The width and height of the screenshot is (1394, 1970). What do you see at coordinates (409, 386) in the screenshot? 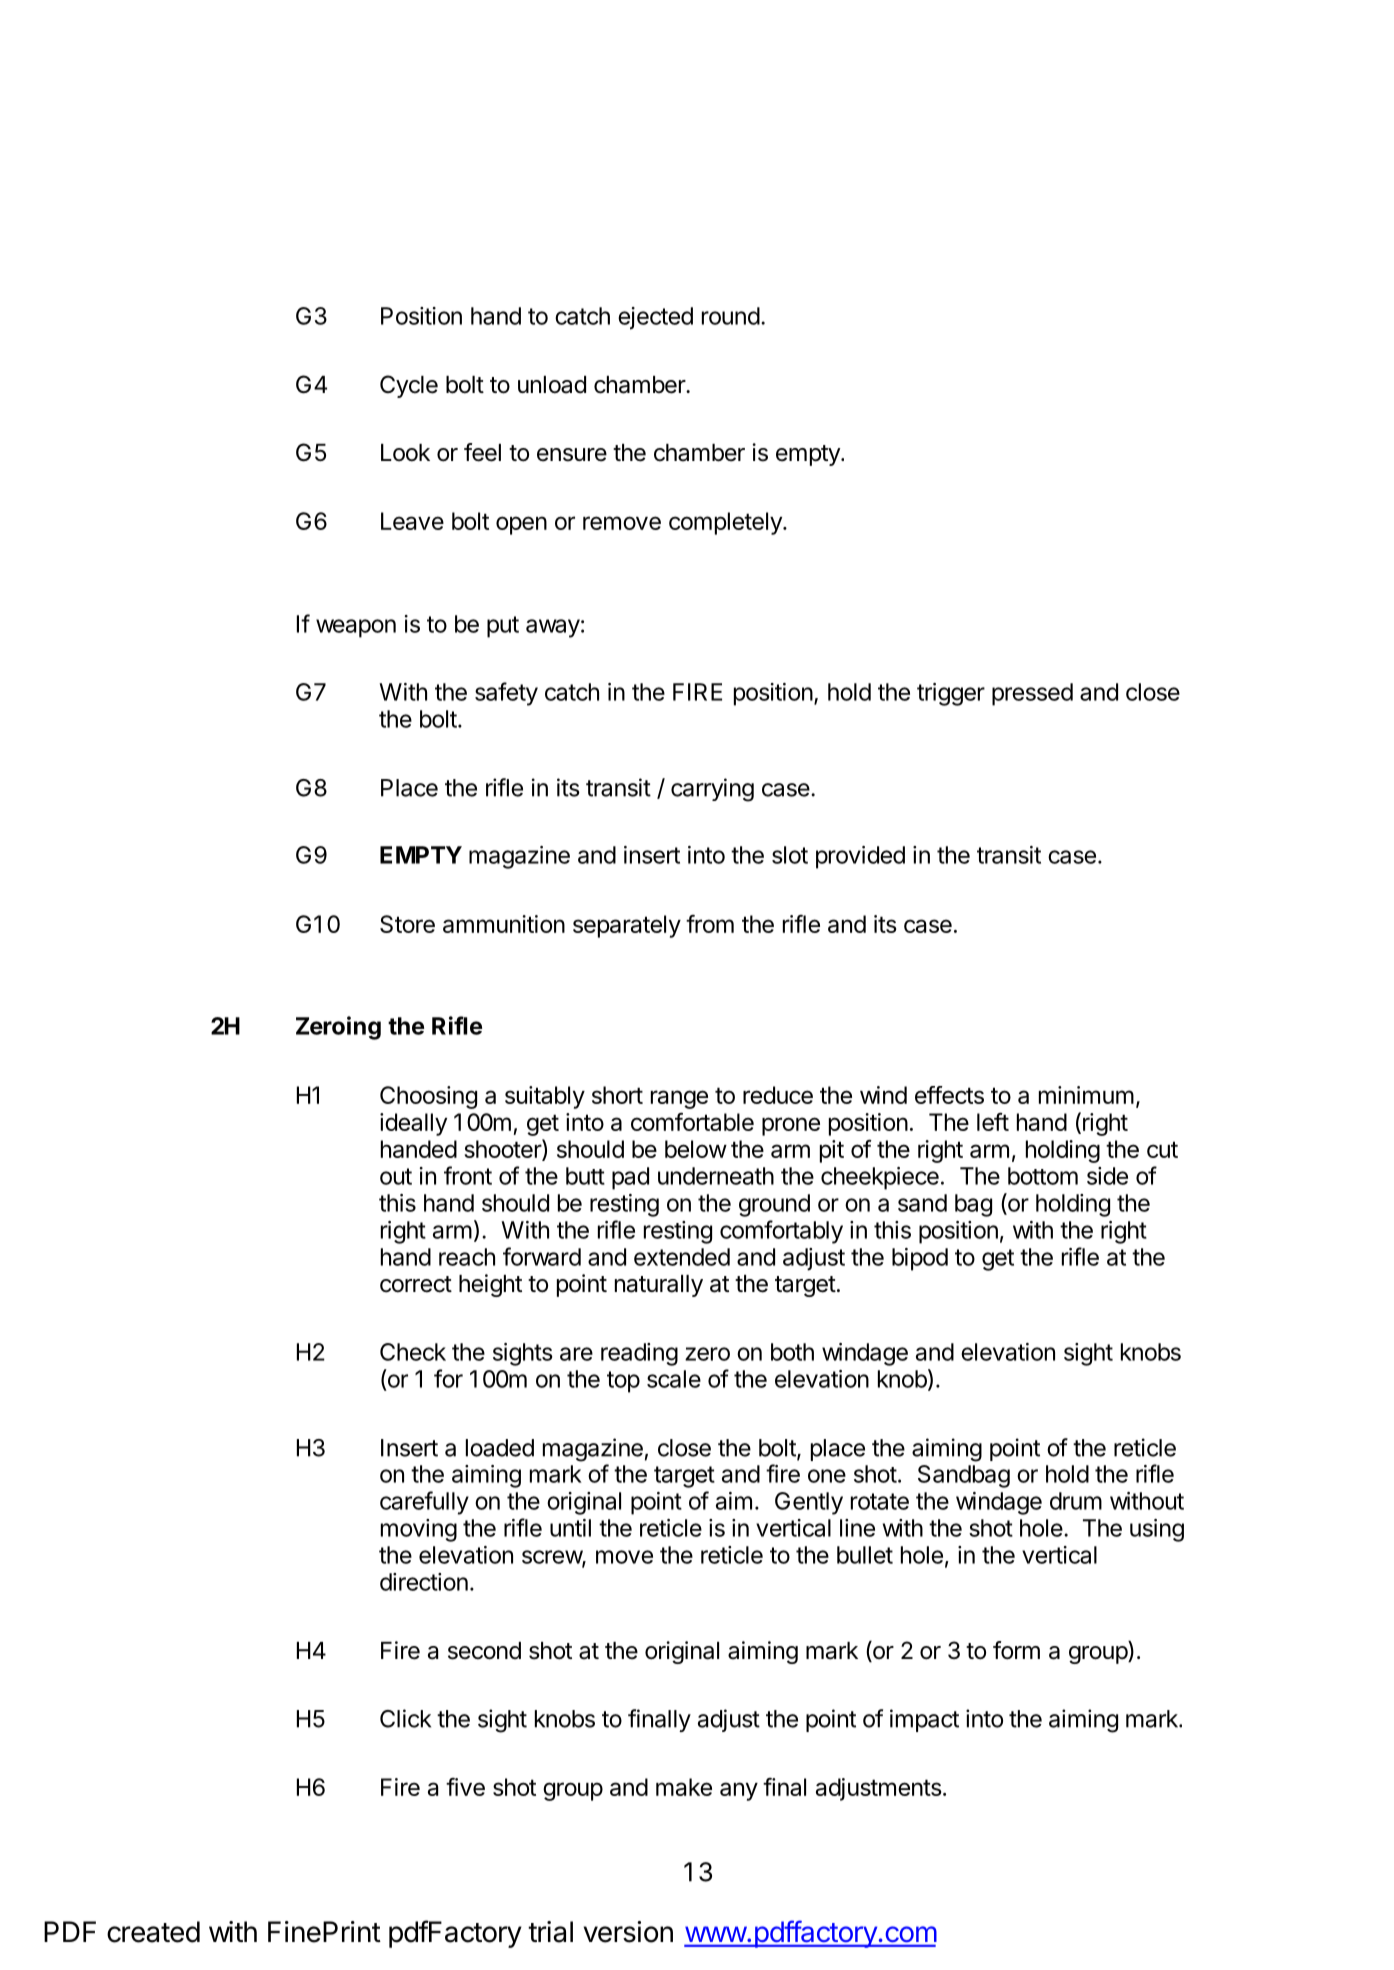
I see `Cycle` at bounding box center [409, 386].
